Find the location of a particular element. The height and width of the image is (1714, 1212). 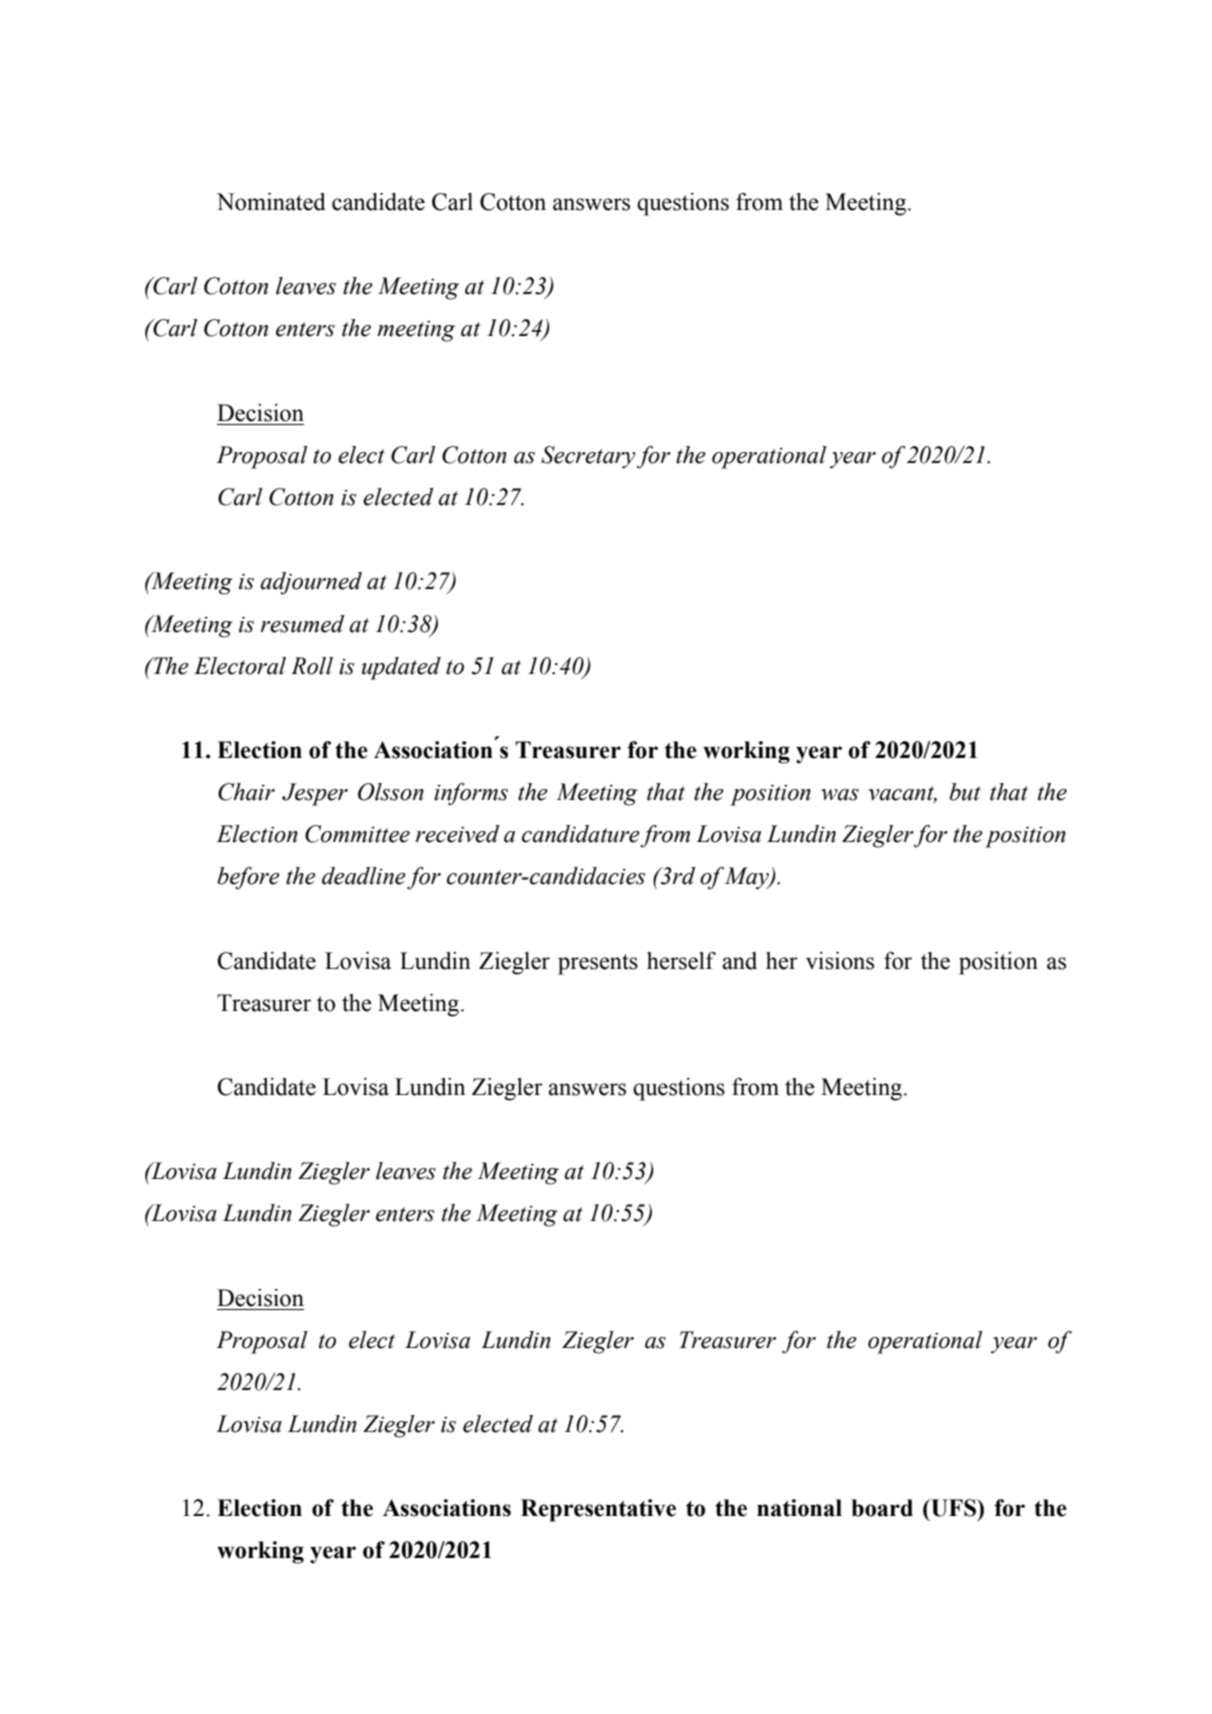

Secretary is located at coordinates (588, 457).
